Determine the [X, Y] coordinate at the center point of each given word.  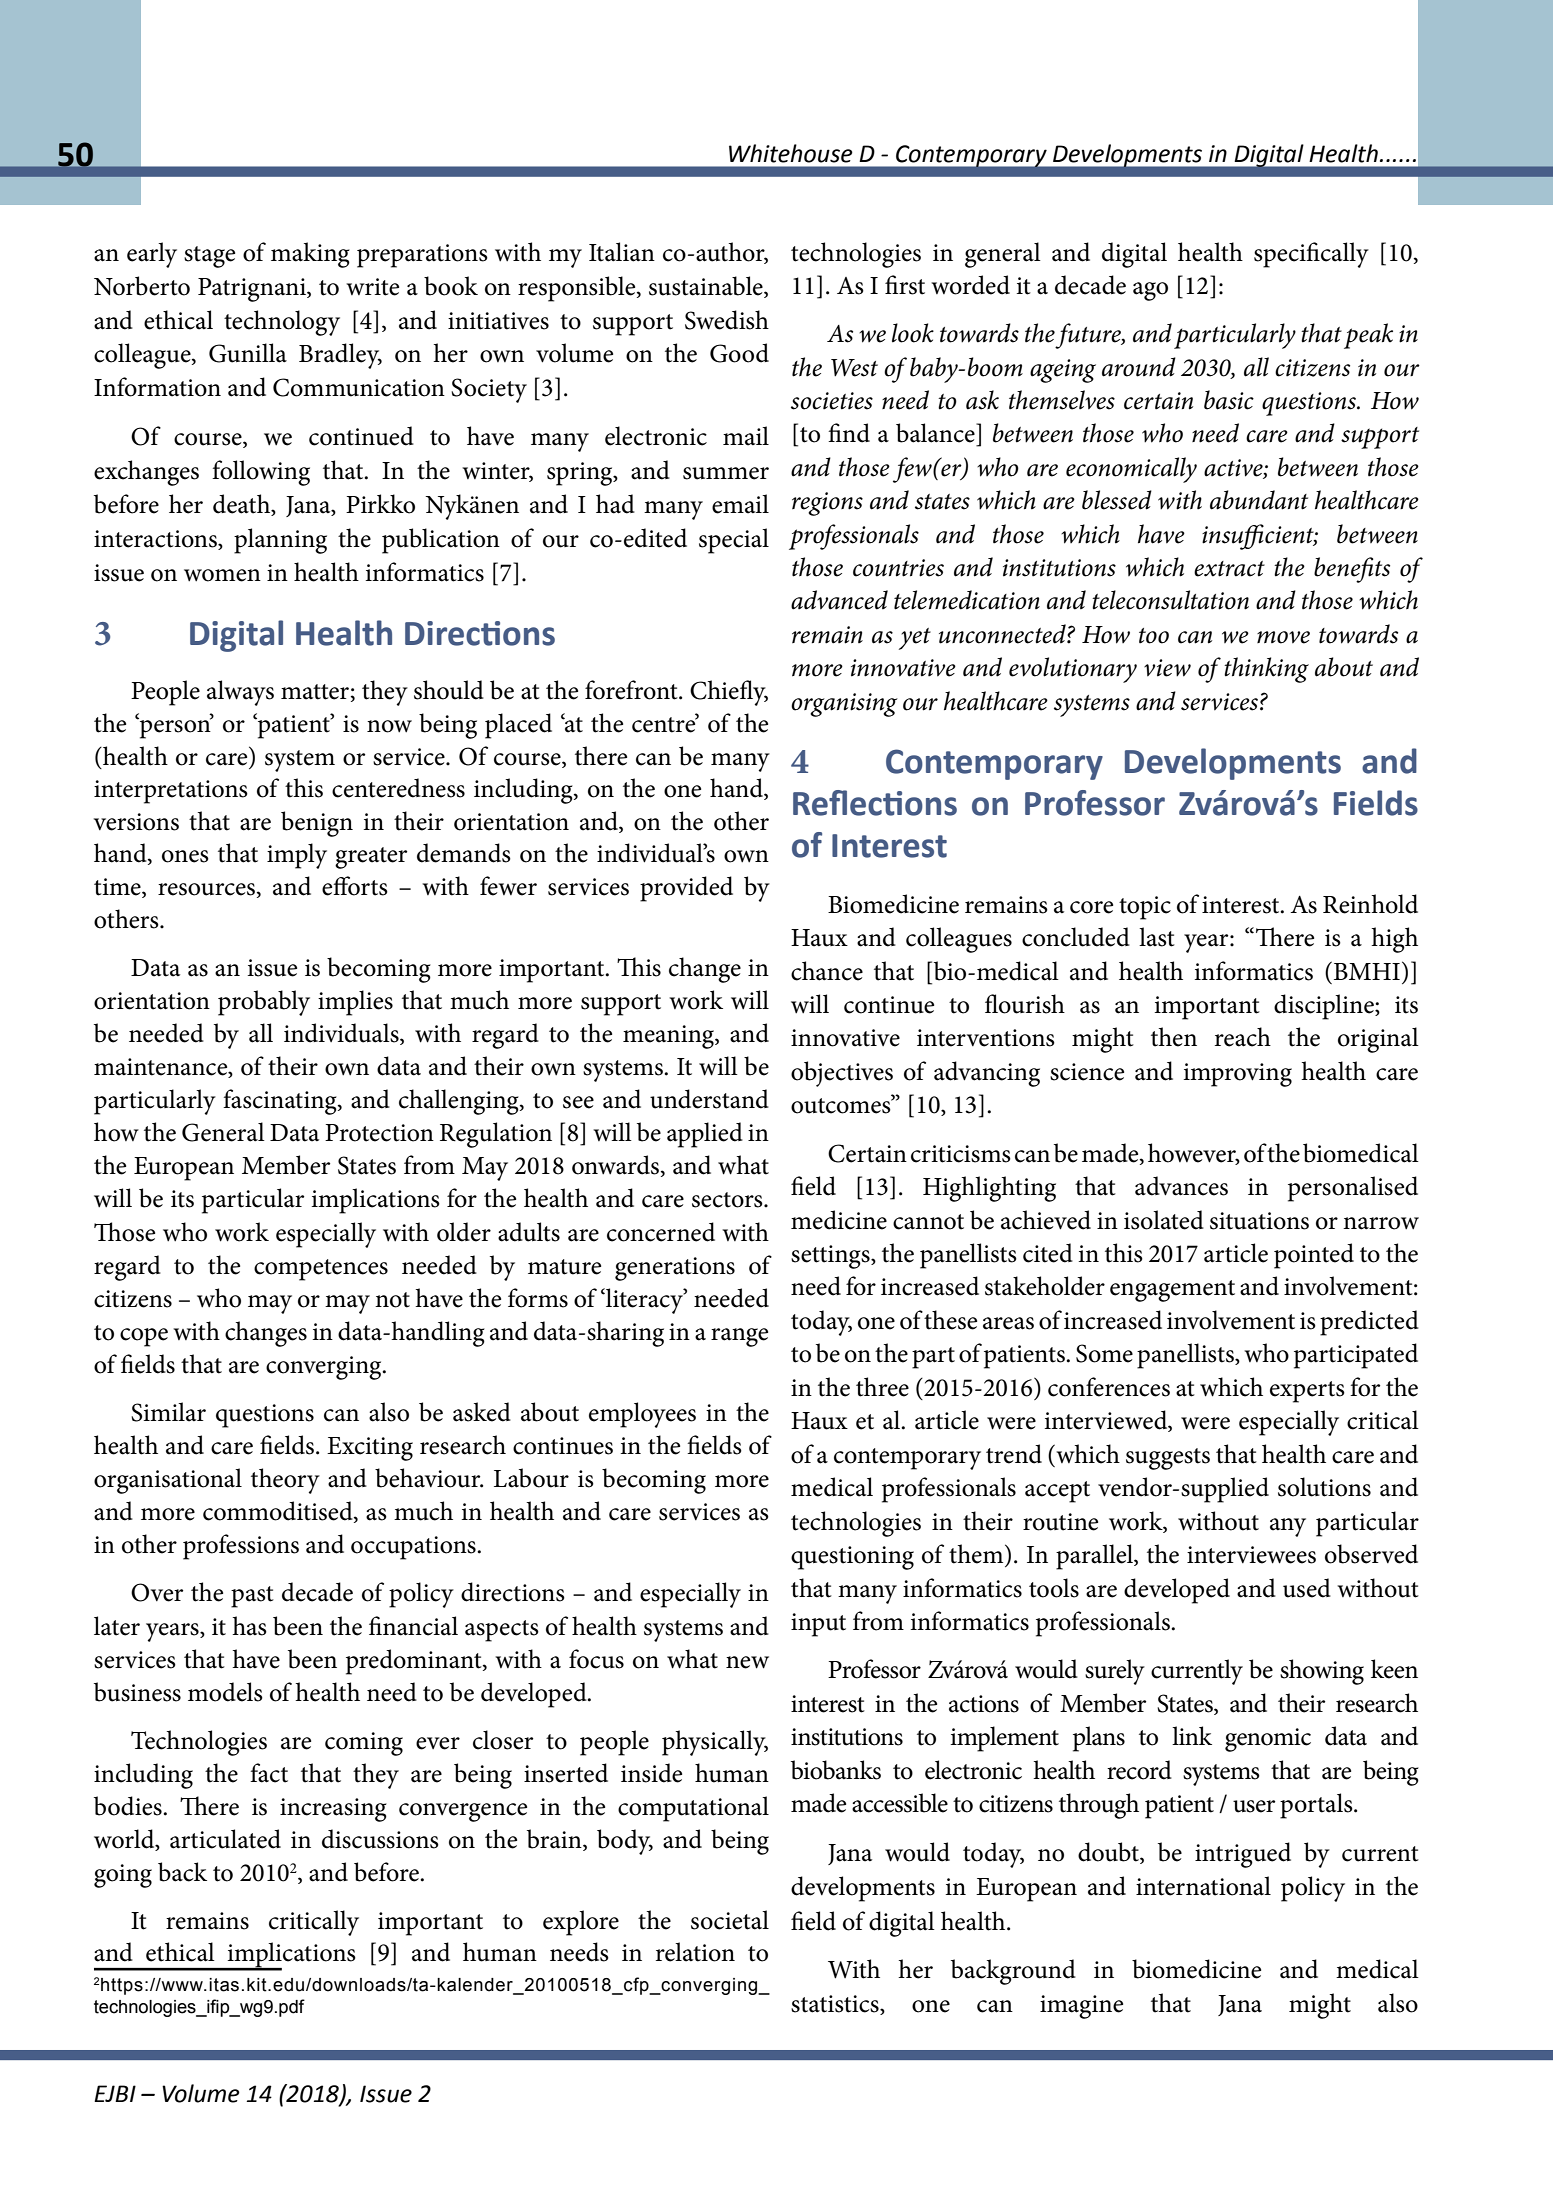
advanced [839, 600]
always [240, 693]
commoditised [279, 1512]
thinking [1266, 670]
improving [1238, 1075]
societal [730, 1920]
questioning [852, 1558]
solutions [1324, 1487]
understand [709, 1099]
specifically [1311, 255]
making [310, 255]
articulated [225, 1839]
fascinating [281, 1102]
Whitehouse [791, 153]
